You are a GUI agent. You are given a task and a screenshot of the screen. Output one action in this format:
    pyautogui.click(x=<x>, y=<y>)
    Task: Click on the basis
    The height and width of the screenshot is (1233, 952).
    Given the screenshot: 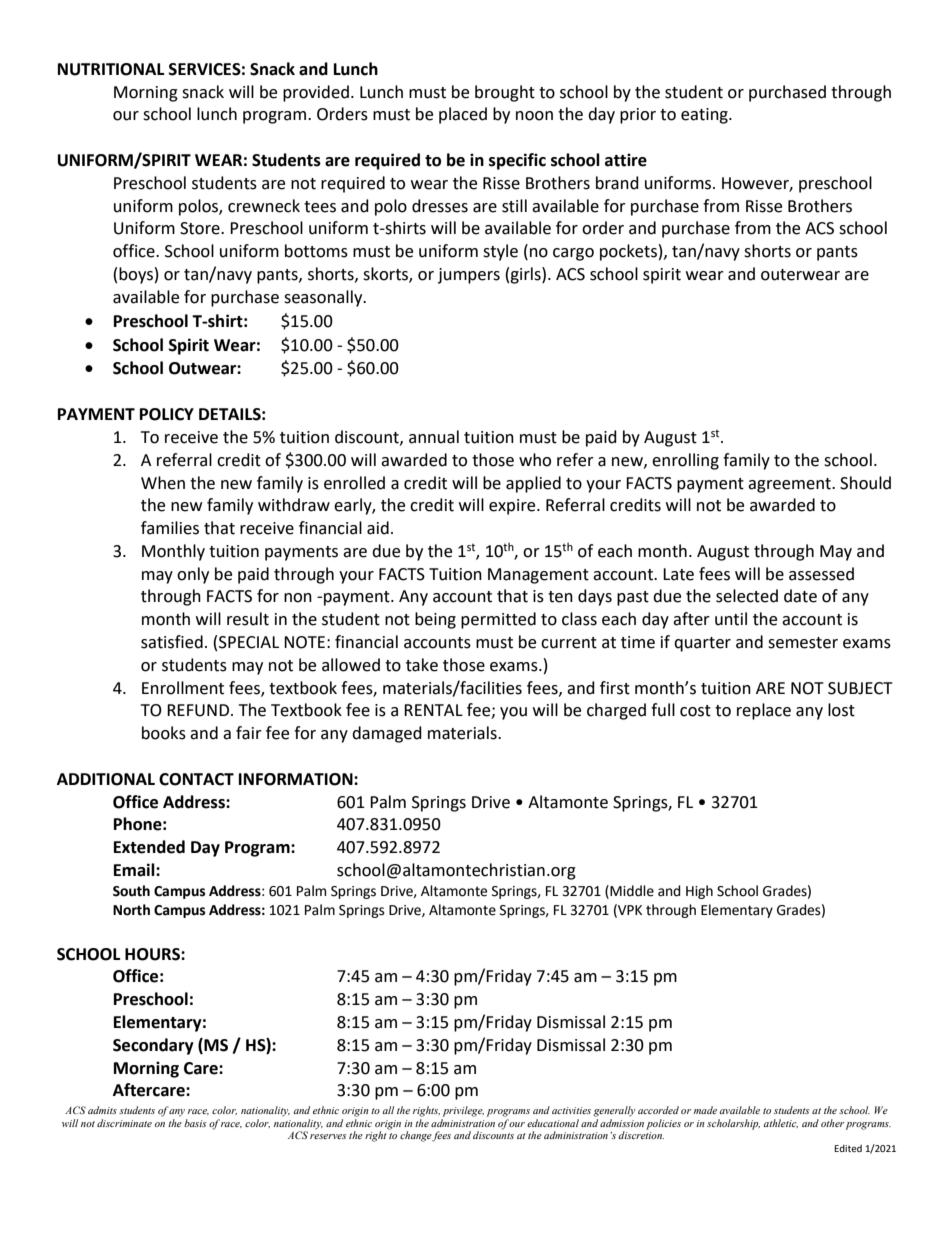 What is the action you would take?
    pyautogui.click(x=195, y=1123)
